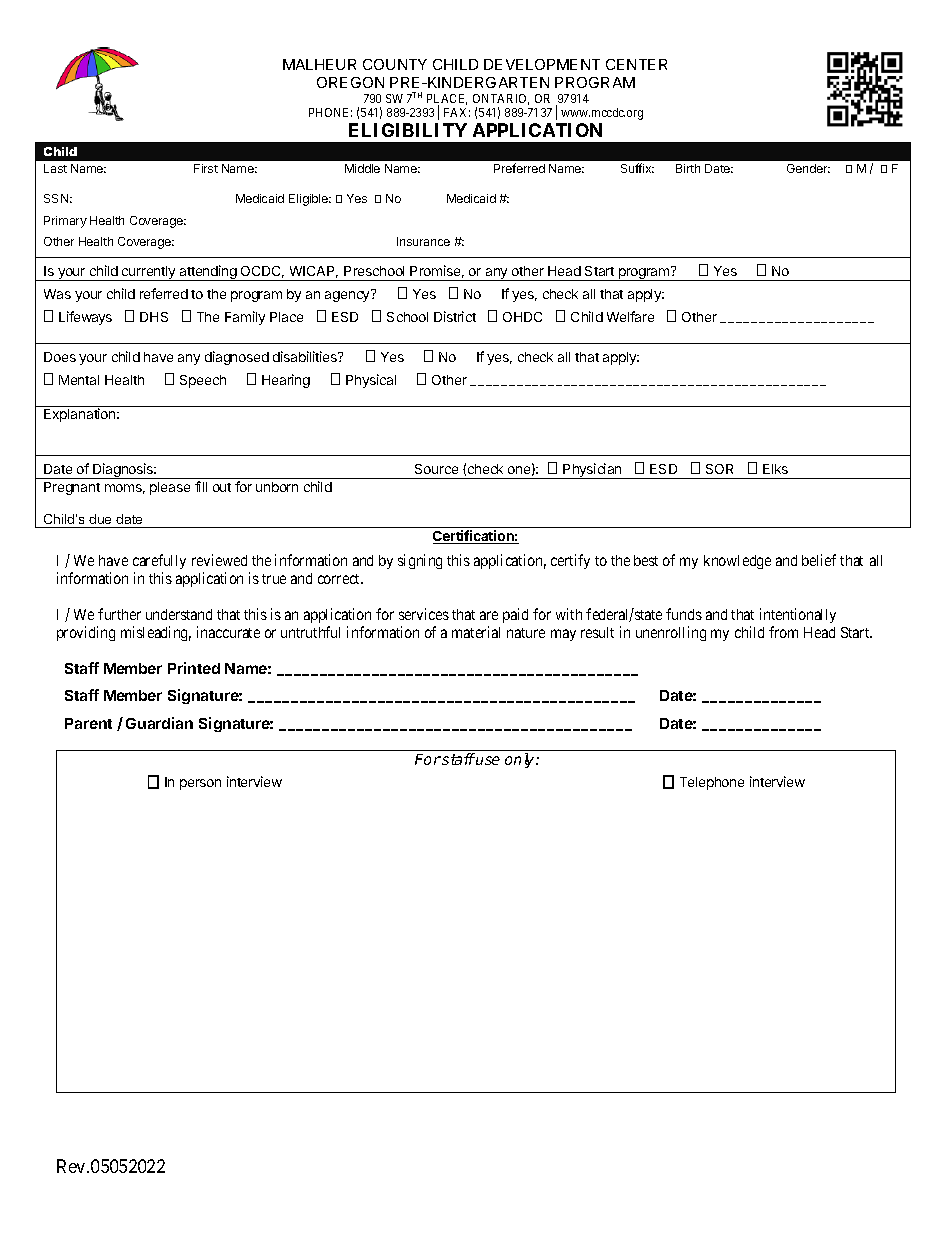 The image size is (952, 1233). I want to click on MALHEUR, so click(319, 64).
